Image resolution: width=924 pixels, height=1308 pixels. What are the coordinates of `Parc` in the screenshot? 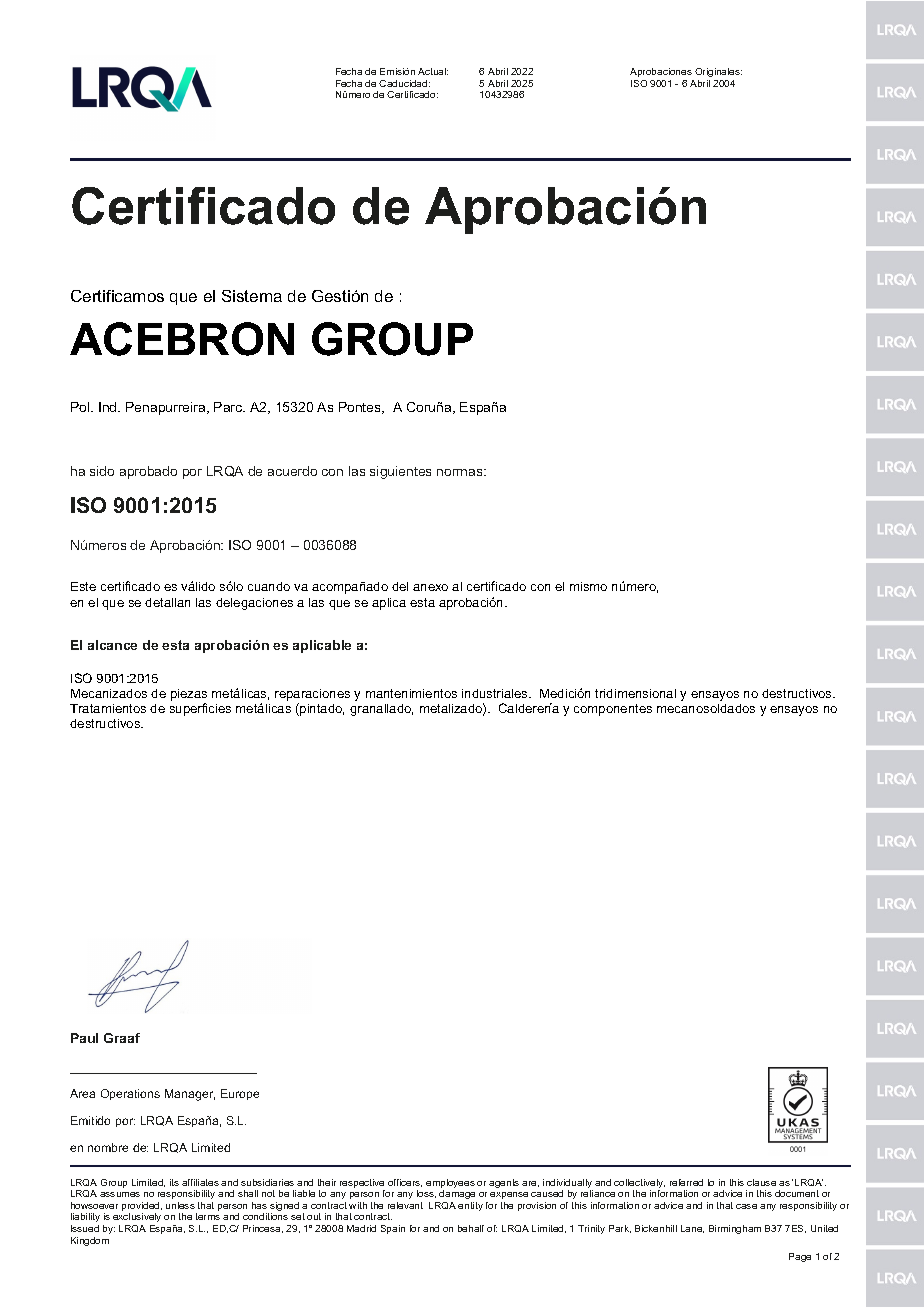 It's located at (229, 407).
